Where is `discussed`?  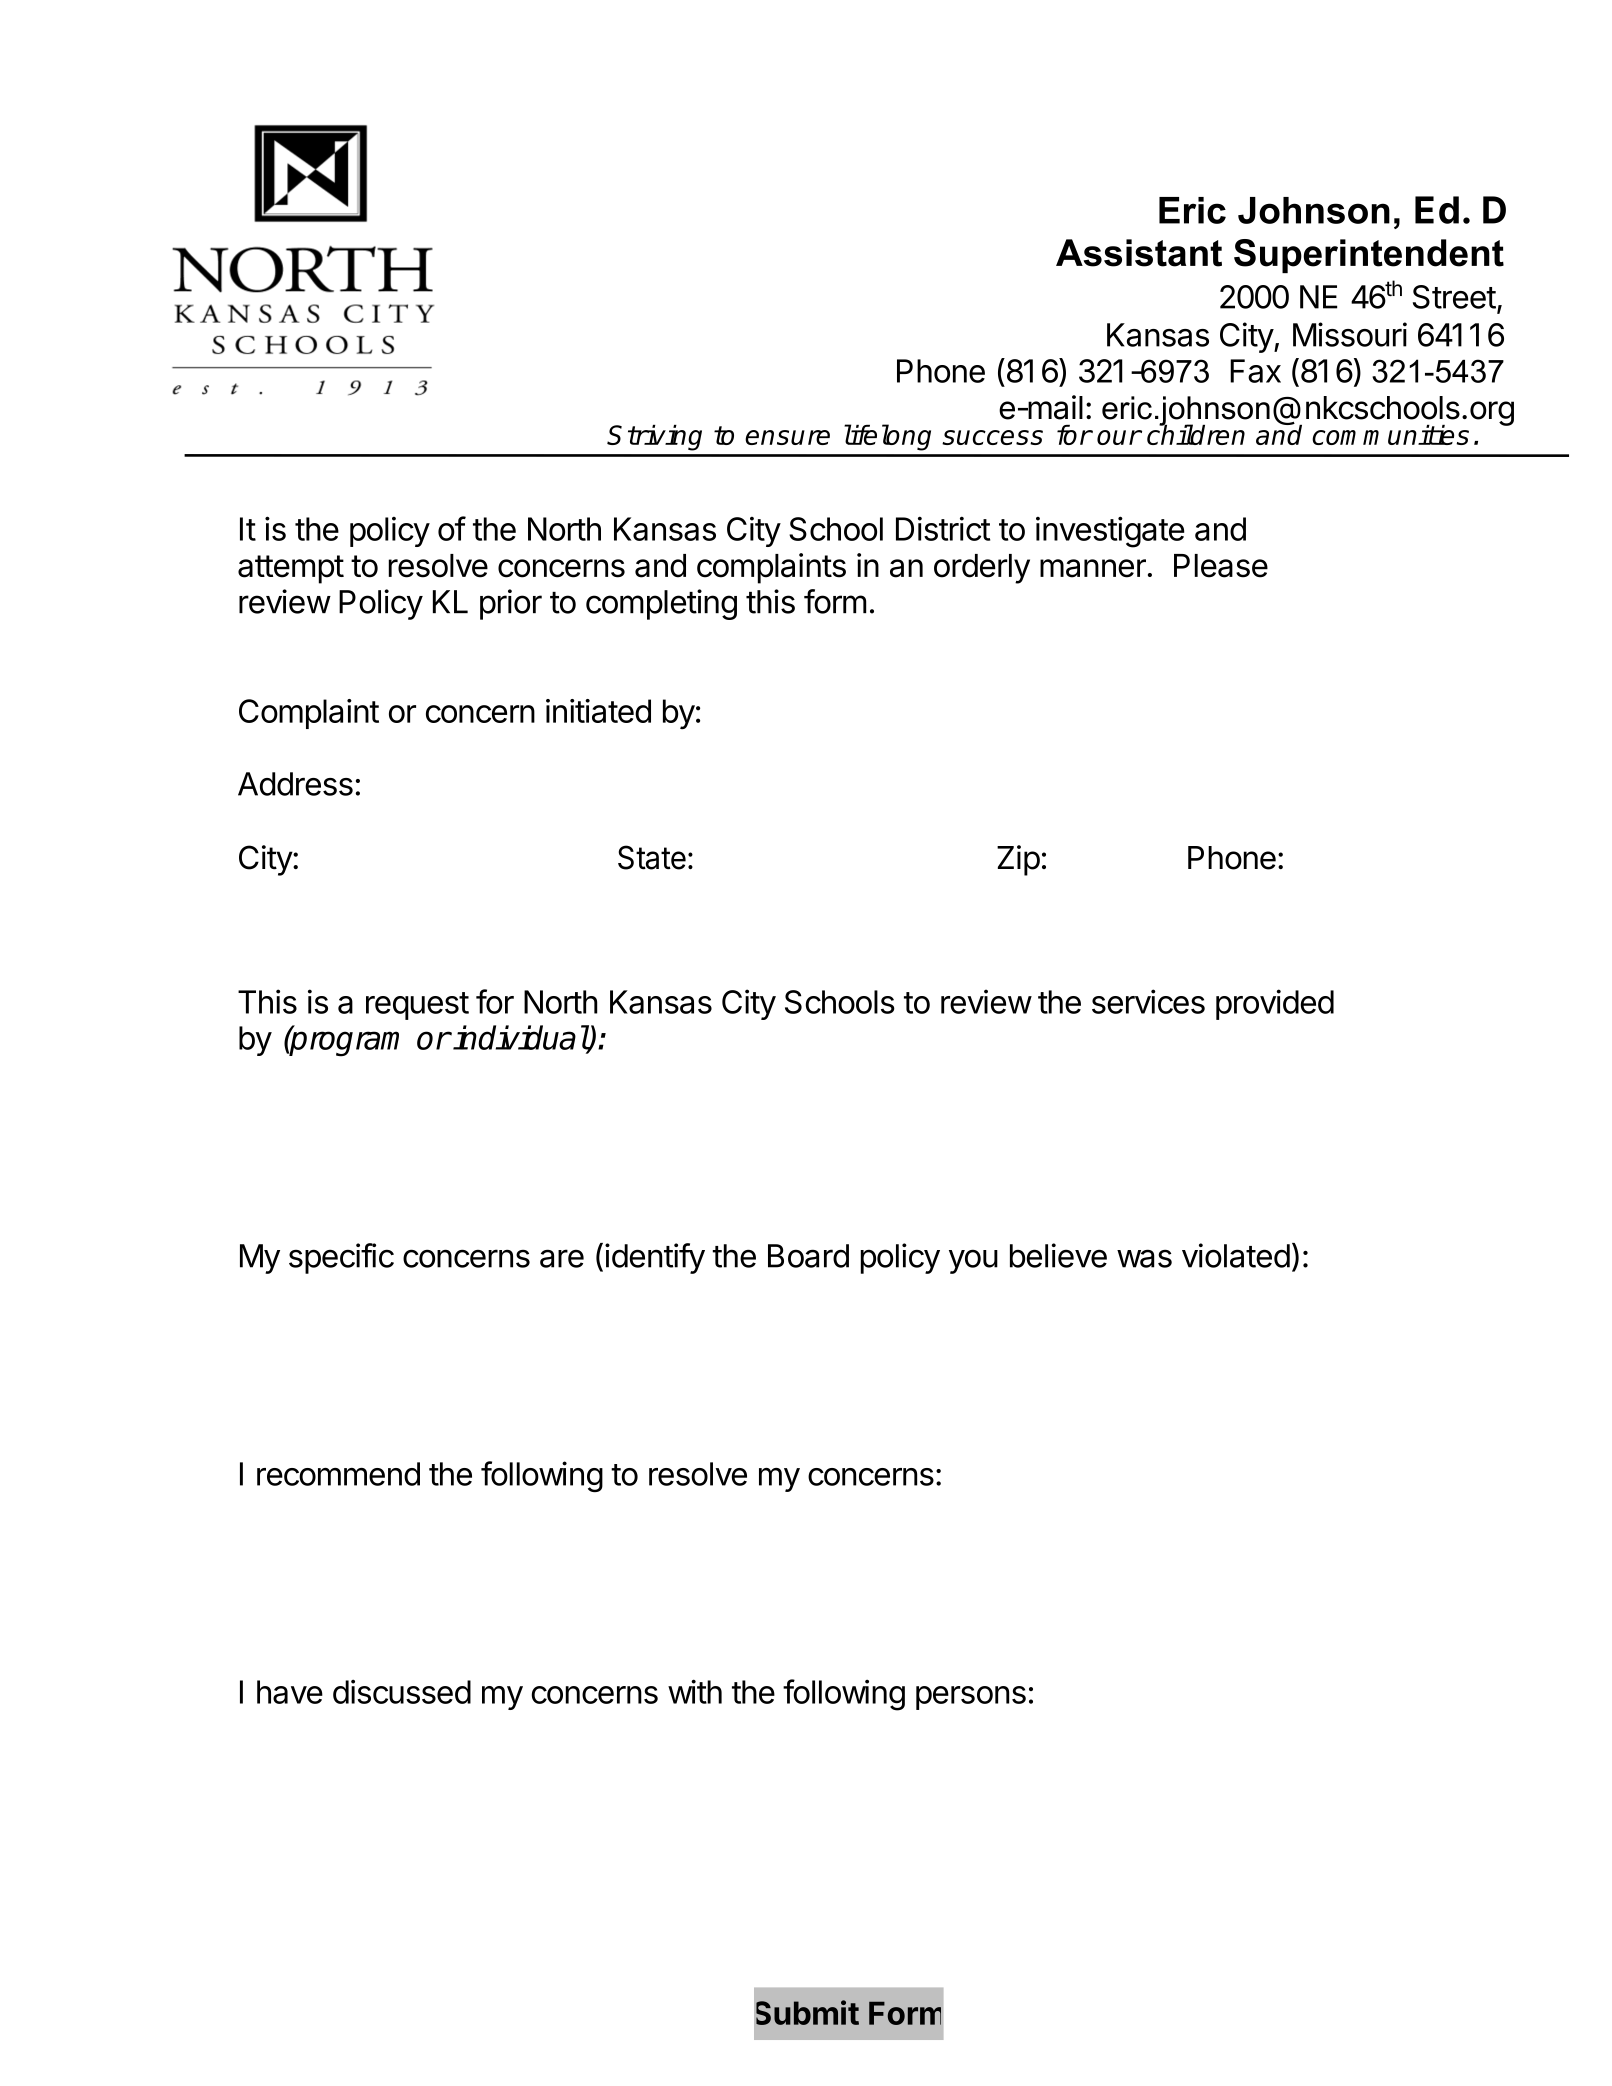
discussed is located at coordinates (402, 1691).
